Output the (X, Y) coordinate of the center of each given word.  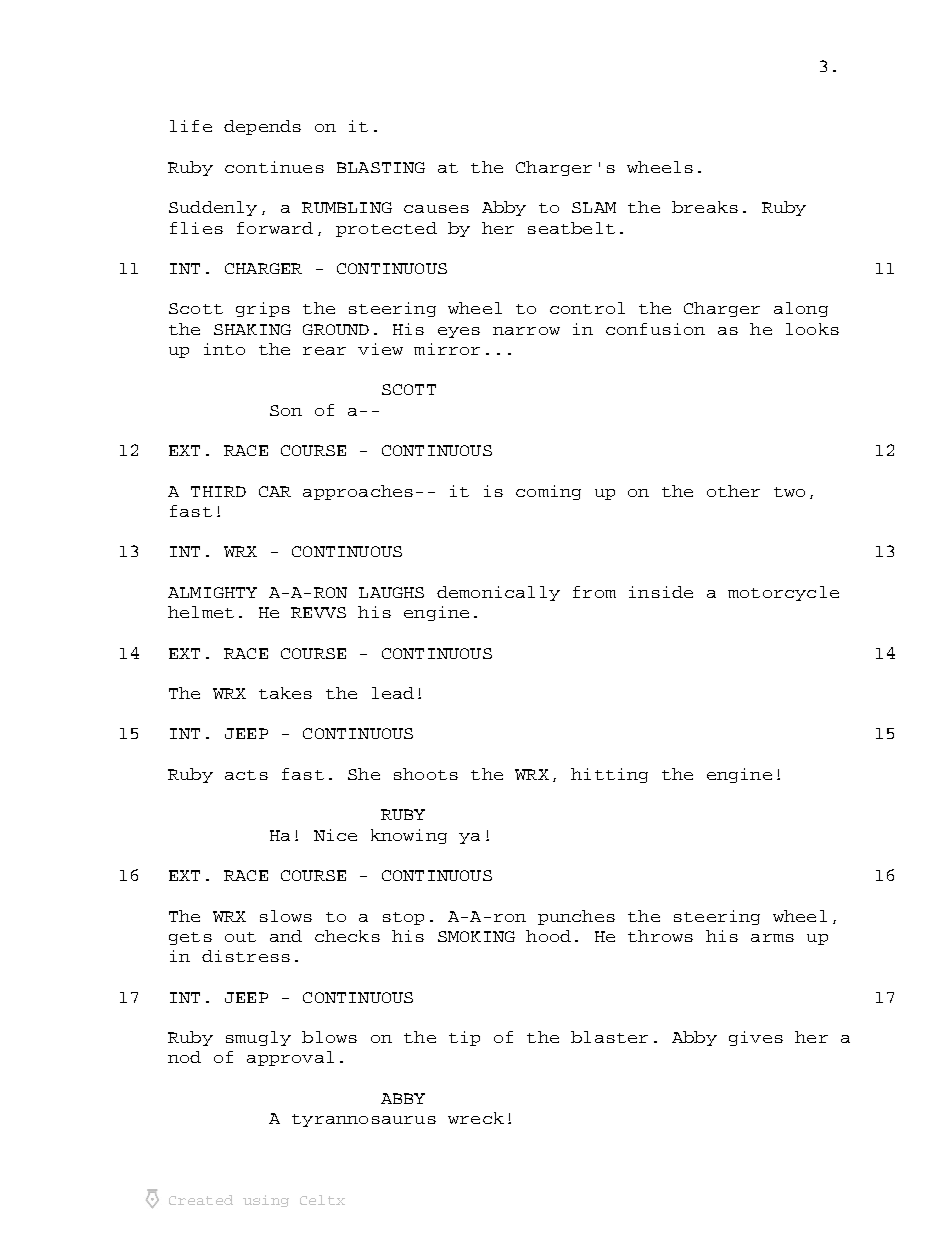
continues (274, 167)
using (266, 1201)
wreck (476, 1118)
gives (756, 1038)
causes (436, 209)
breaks (705, 207)
